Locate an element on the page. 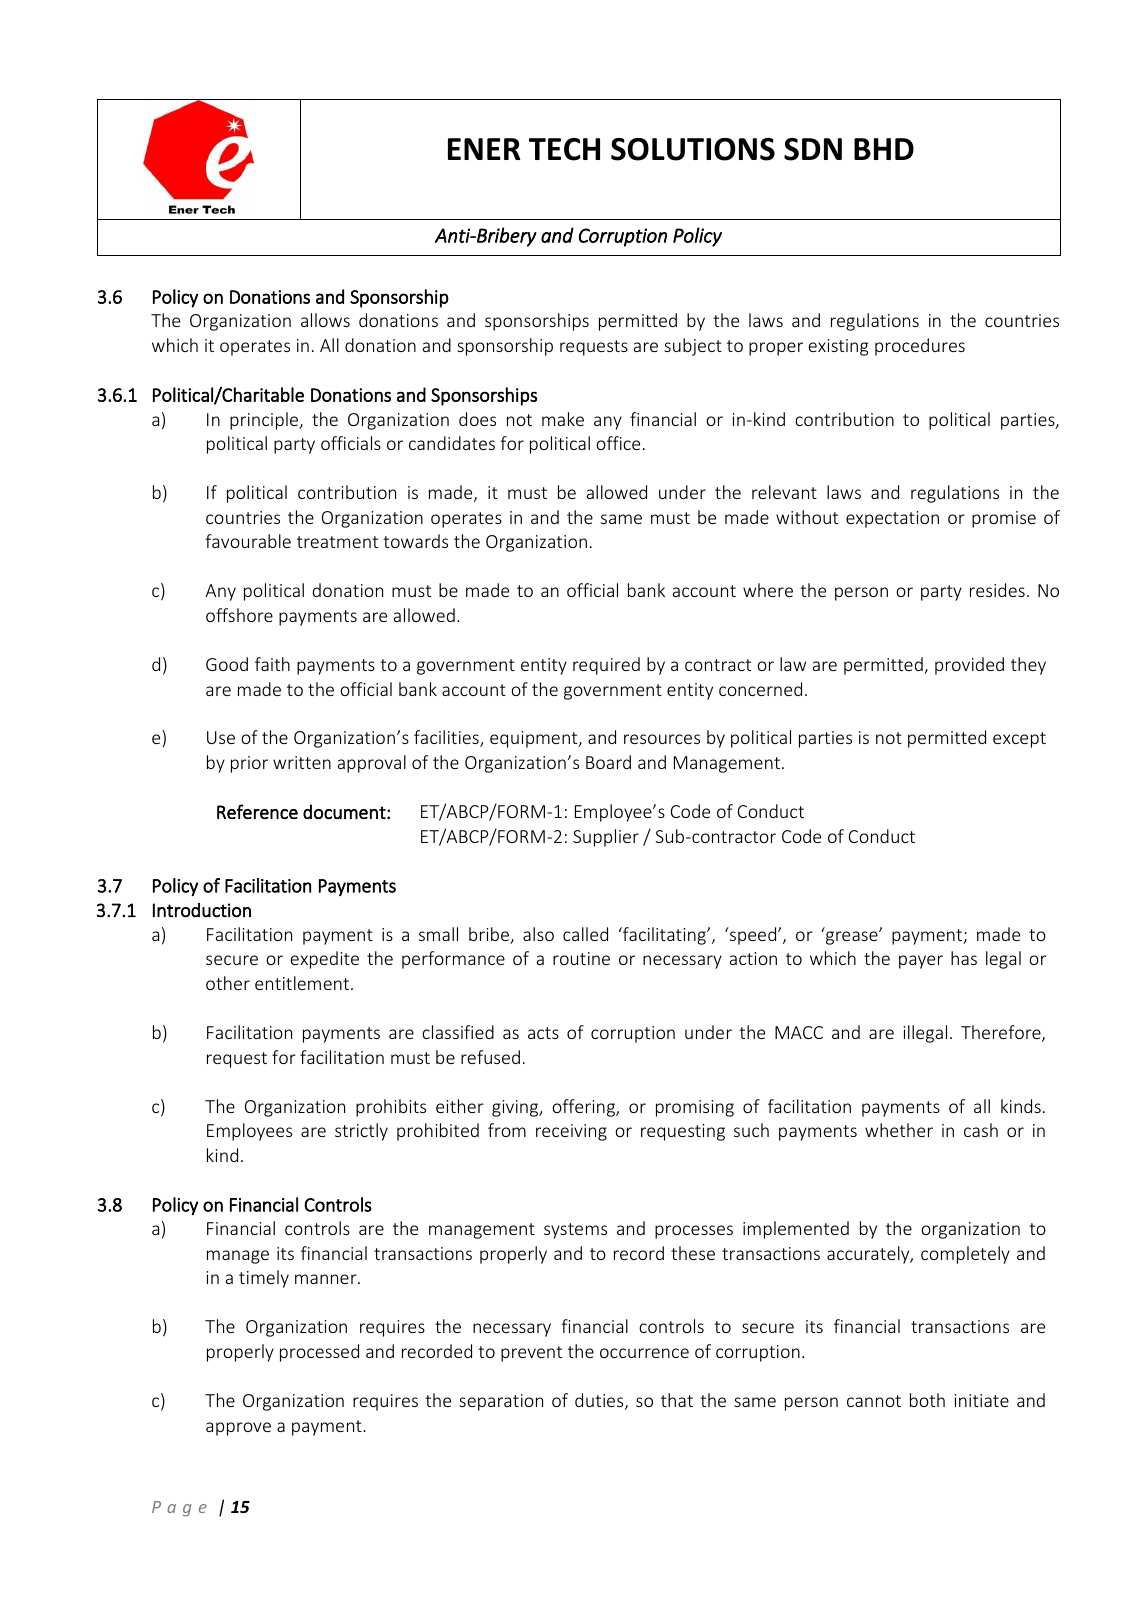  allows is located at coordinates (325, 320).
